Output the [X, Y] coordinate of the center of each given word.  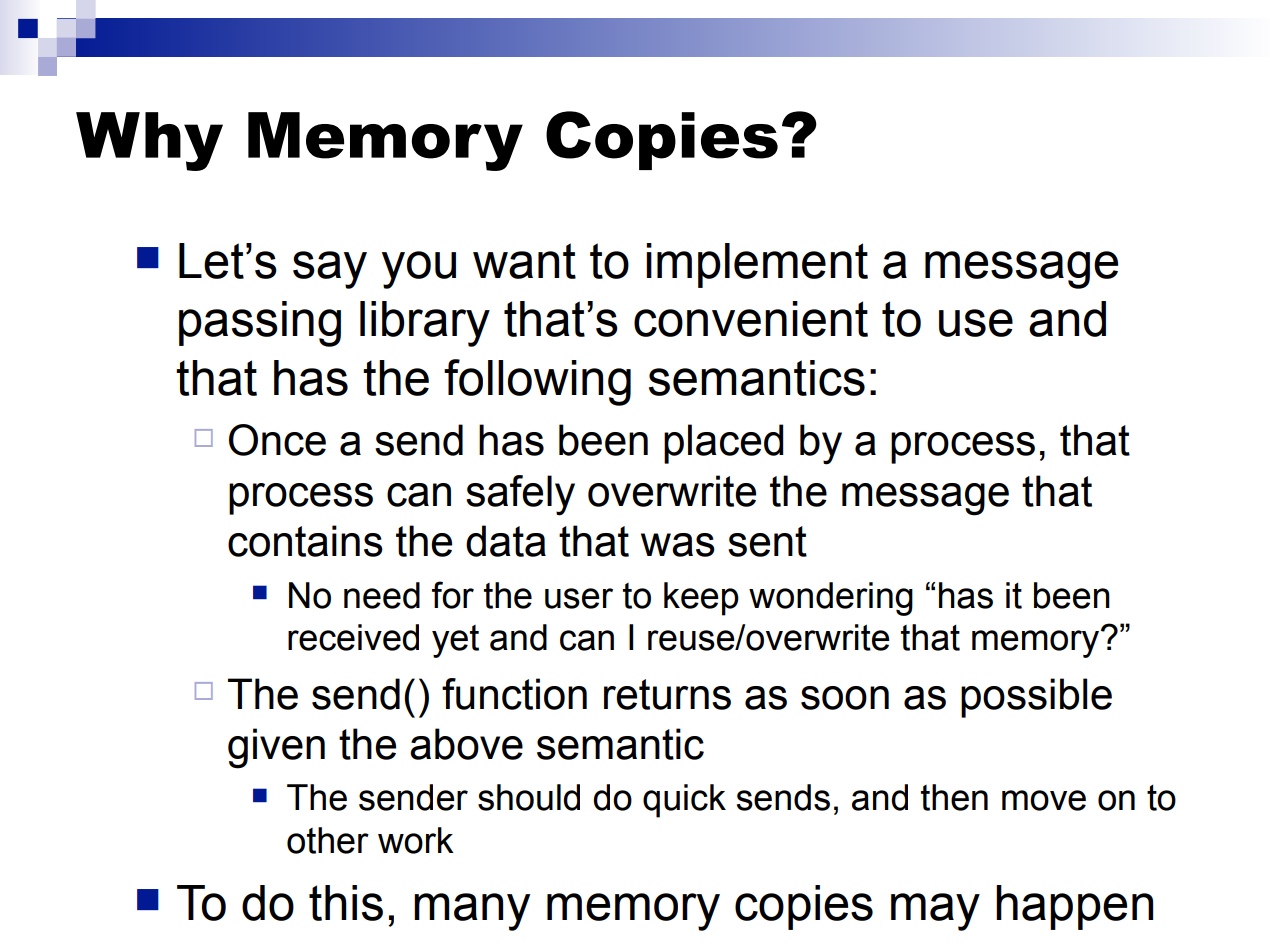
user [579, 598]
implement [757, 265]
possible [1036, 698]
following [537, 382]
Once [277, 440]
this [346, 903]
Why [149, 141]
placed [723, 444]
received [353, 637]
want [524, 261]
